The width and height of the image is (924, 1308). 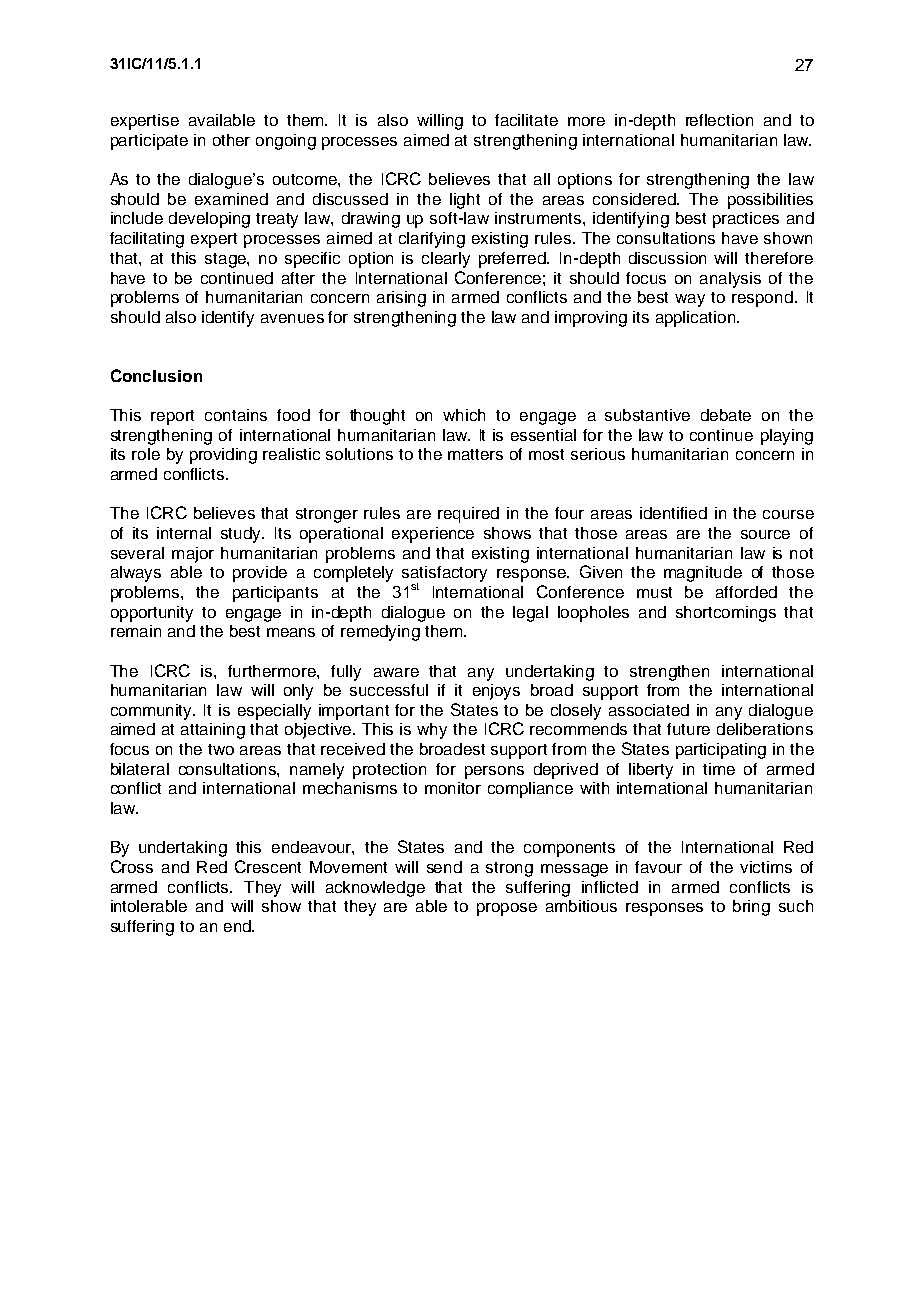 I want to click on reflection, so click(x=719, y=120).
